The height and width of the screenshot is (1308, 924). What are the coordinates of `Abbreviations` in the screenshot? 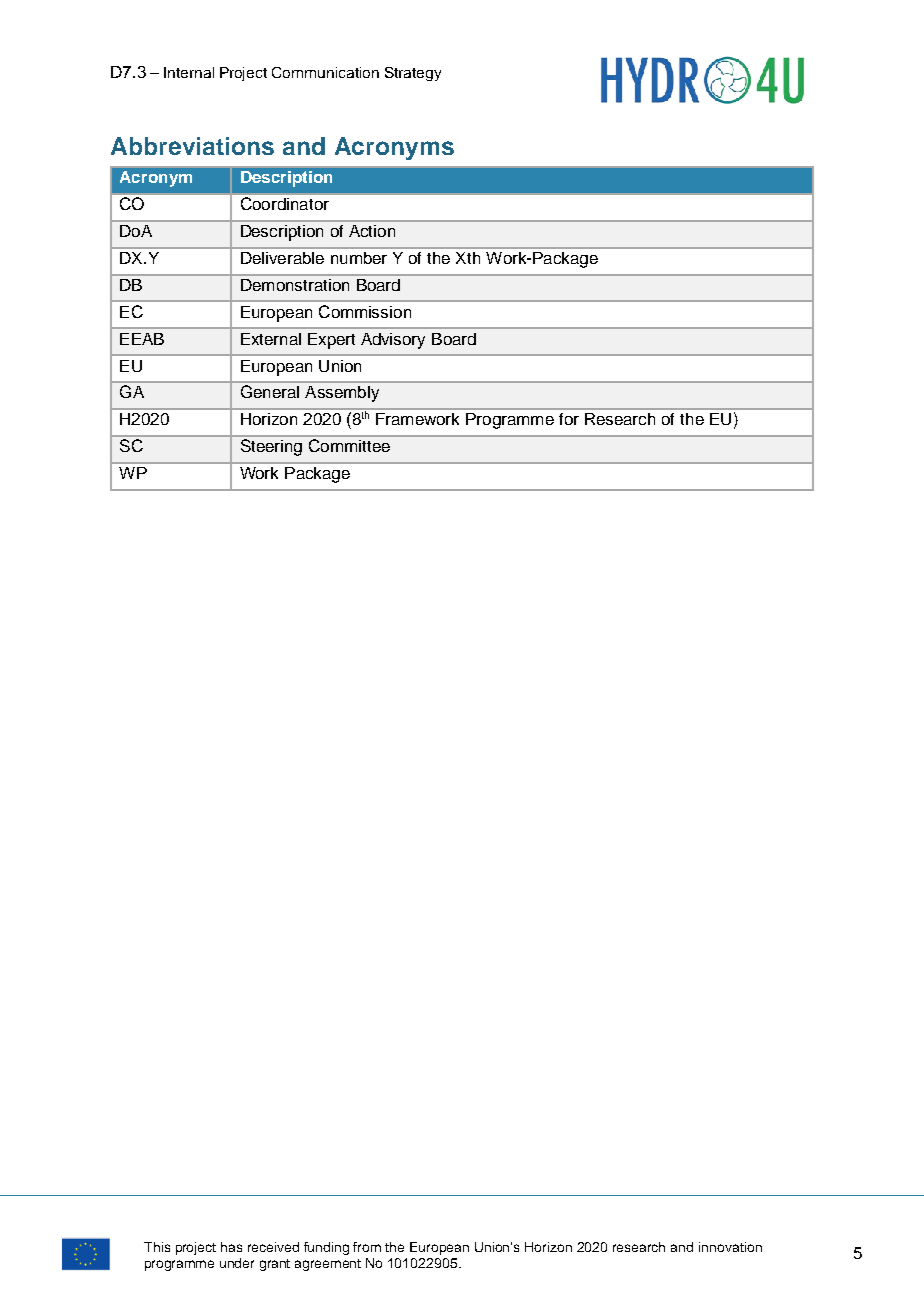 It's located at (192, 146).
